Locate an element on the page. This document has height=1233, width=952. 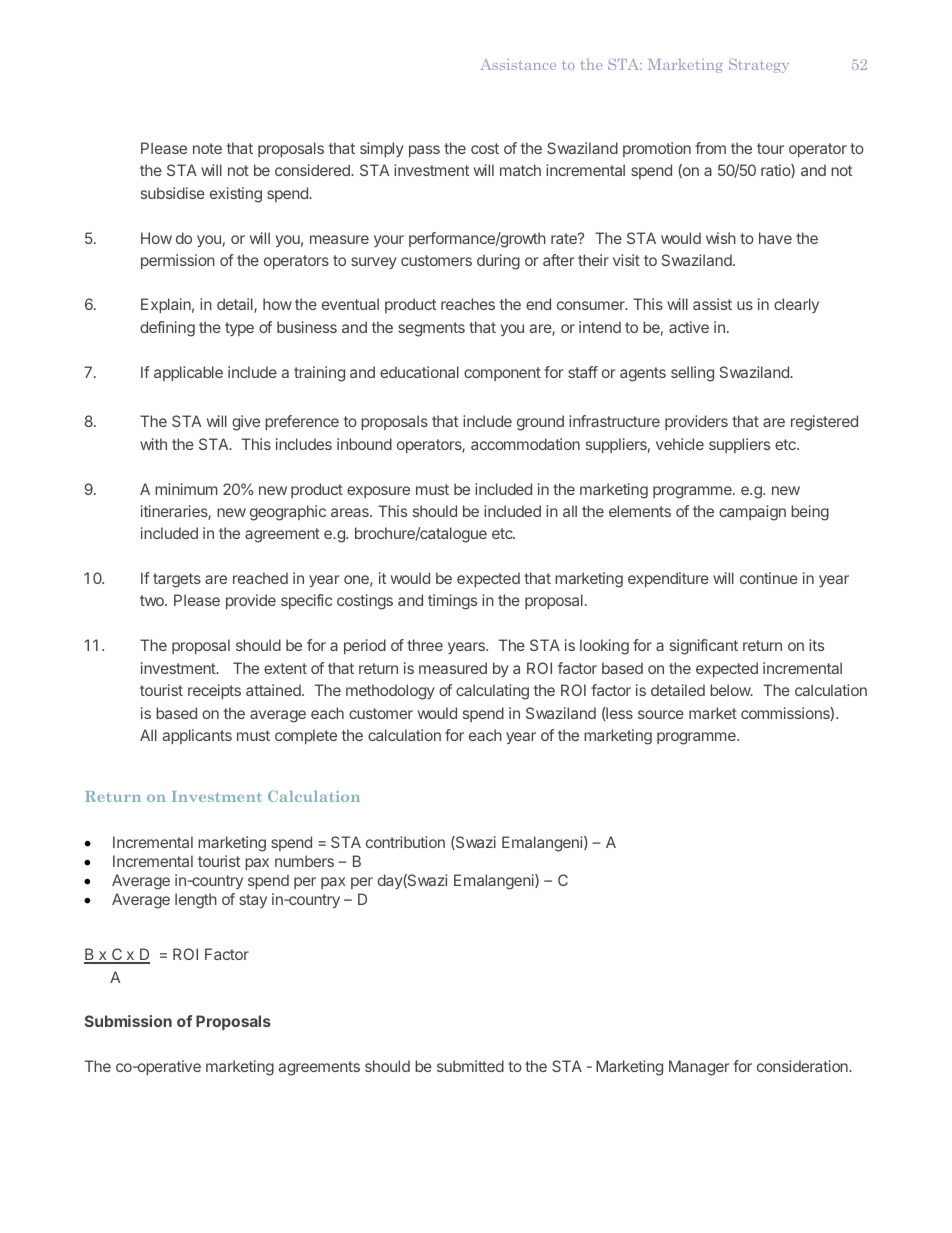
submitted is located at coordinates (470, 1066).
